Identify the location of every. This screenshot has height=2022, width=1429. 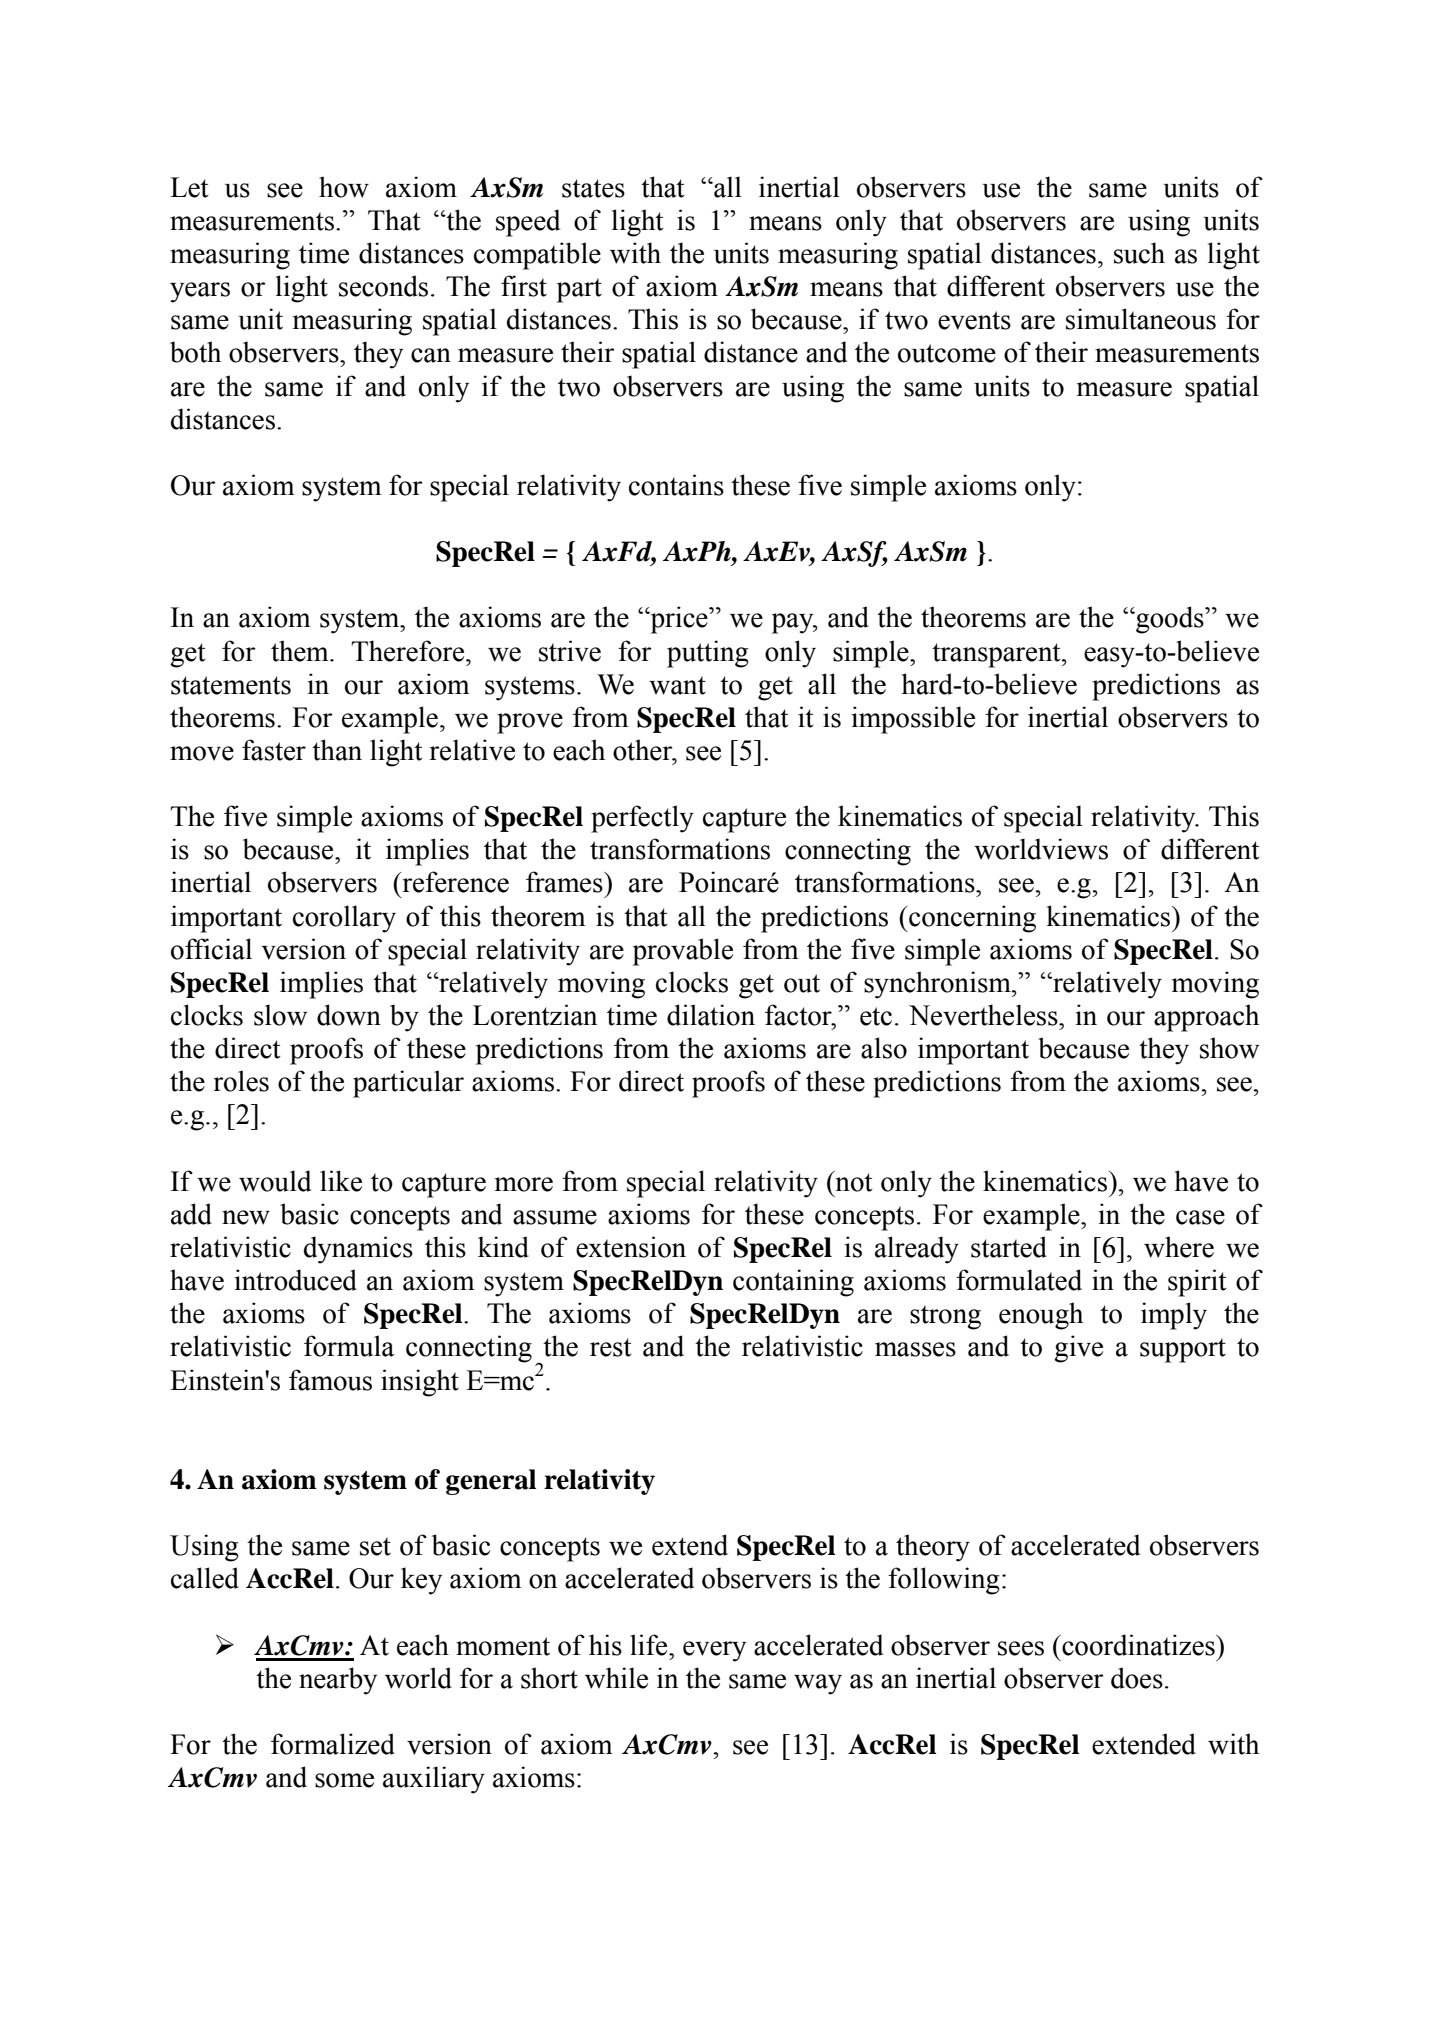
(714, 1651).
